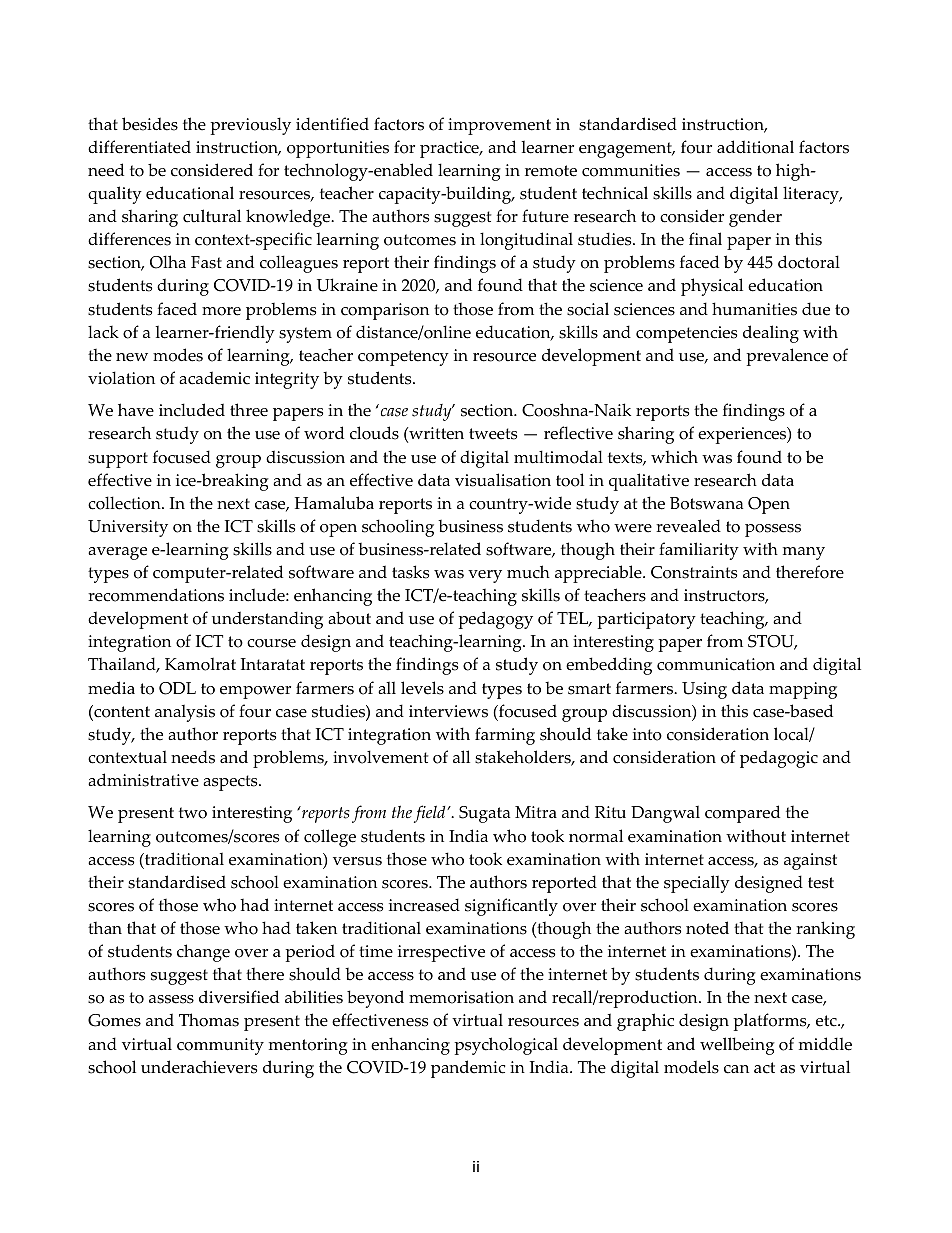 The width and height of the screenshot is (952, 1233). Describe the element at coordinates (220, 1046) in the screenshot. I see `community` at that location.
